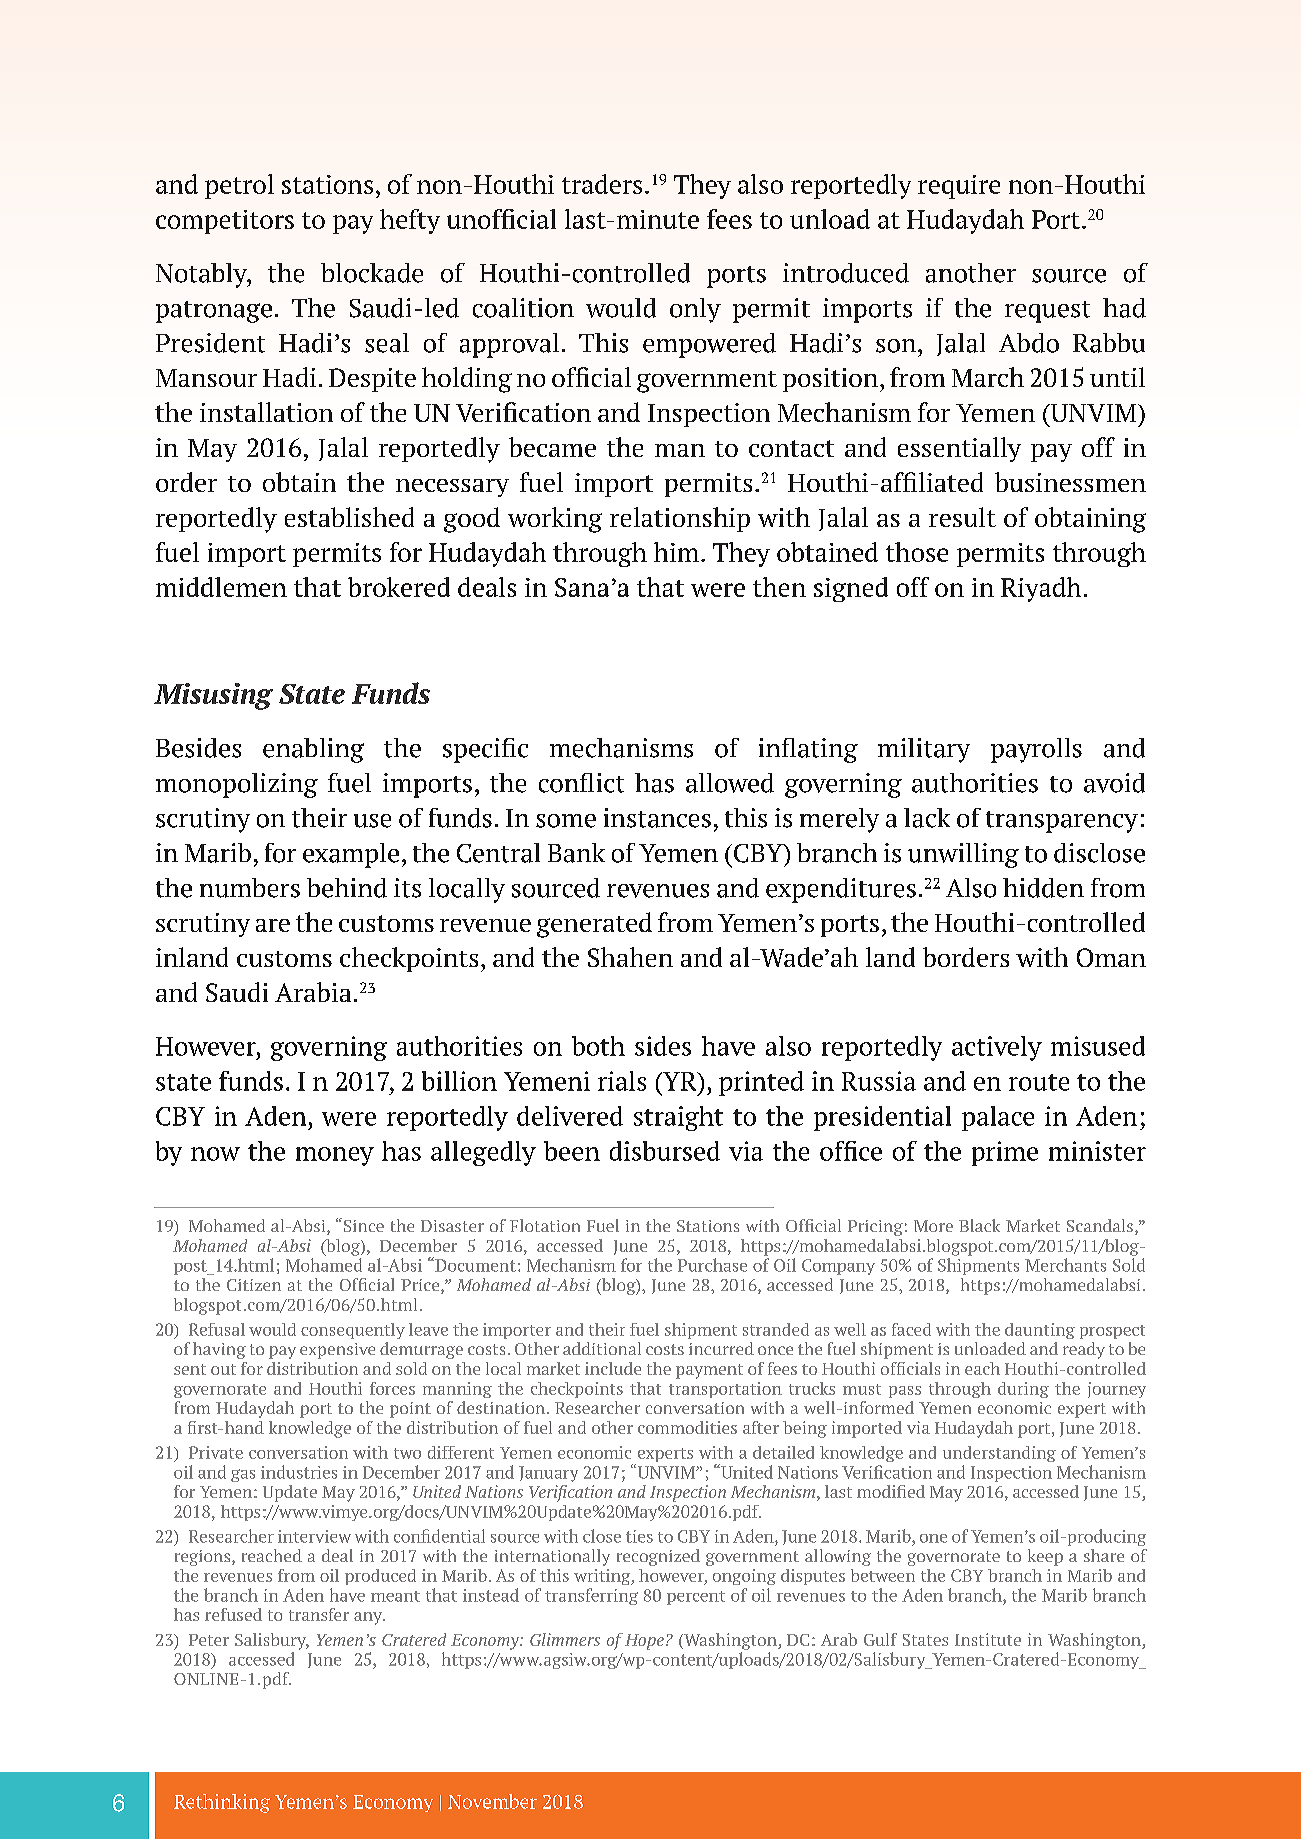  What do you see at coordinates (598, 1046) in the screenshot?
I see `both` at bounding box center [598, 1046].
